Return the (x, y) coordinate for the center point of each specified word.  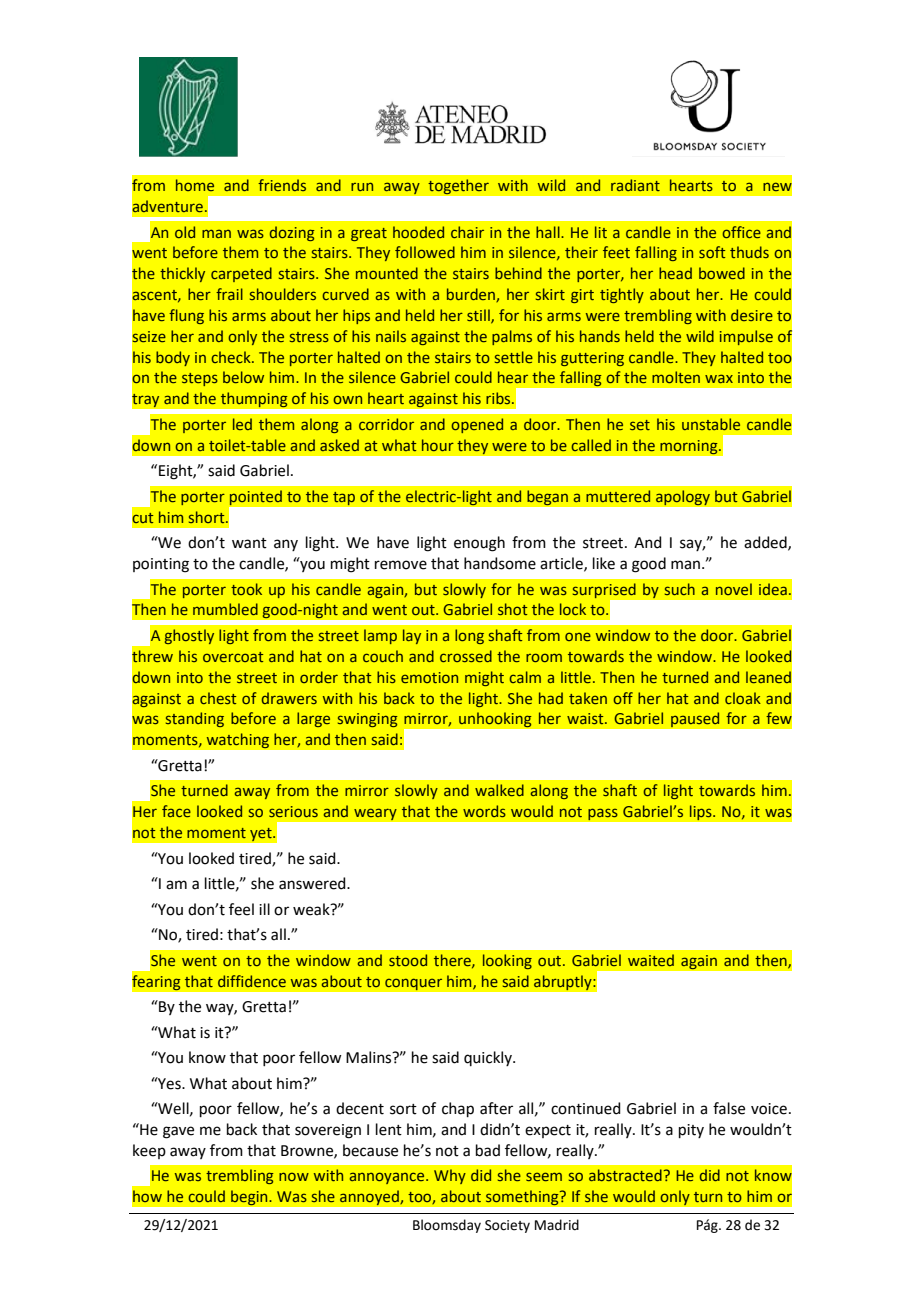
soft (712, 252)
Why (450, 1176)
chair (467, 232)
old (185, 232)
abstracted (625, 1175)
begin (250, 1198)
